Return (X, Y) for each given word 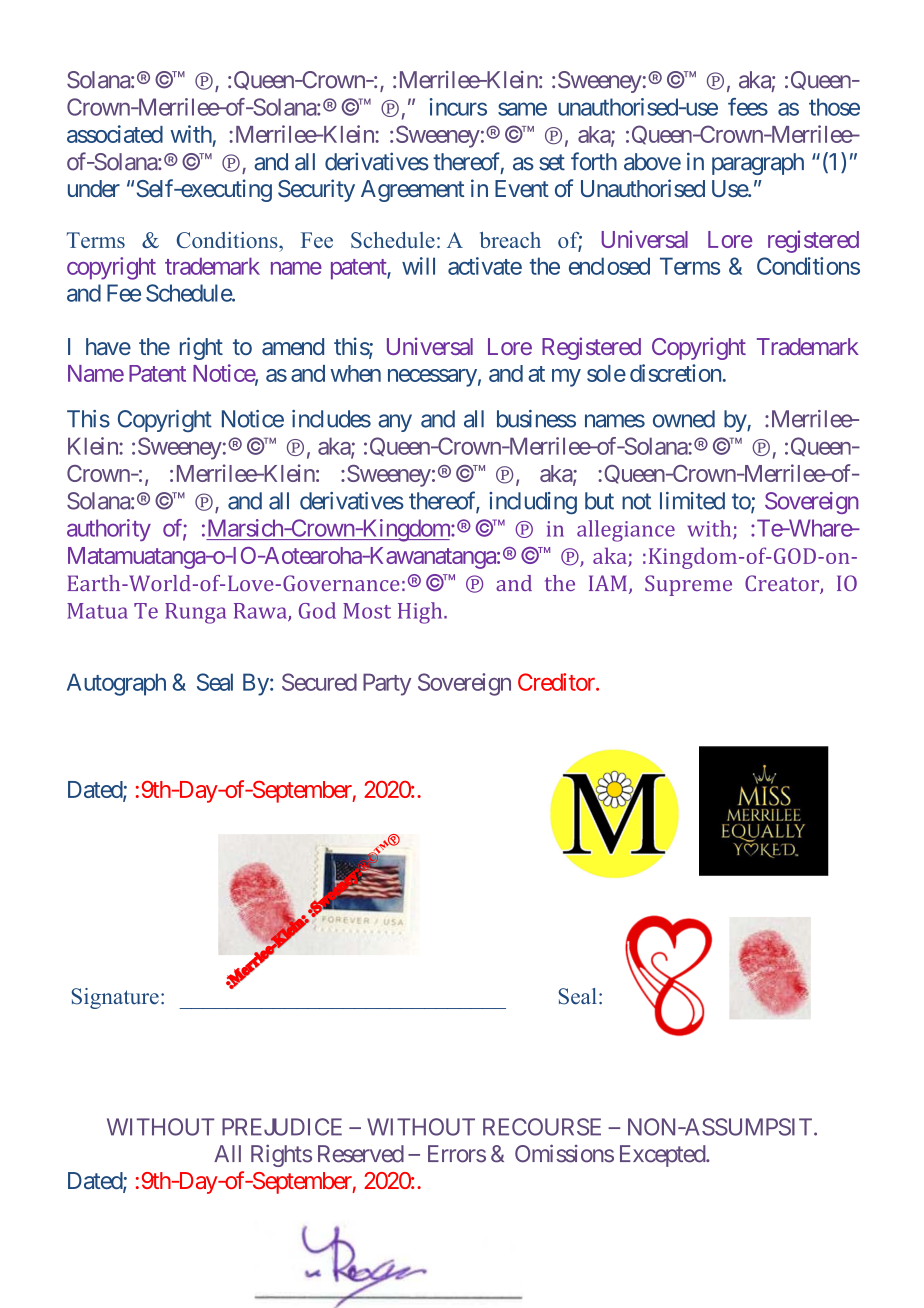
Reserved (361, 1154)
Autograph (116, 684)
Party (387, 684)
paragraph (758, 164)
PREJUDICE (282, 1127)
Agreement (413, 191)
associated (115, 134)
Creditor (557, 682)
